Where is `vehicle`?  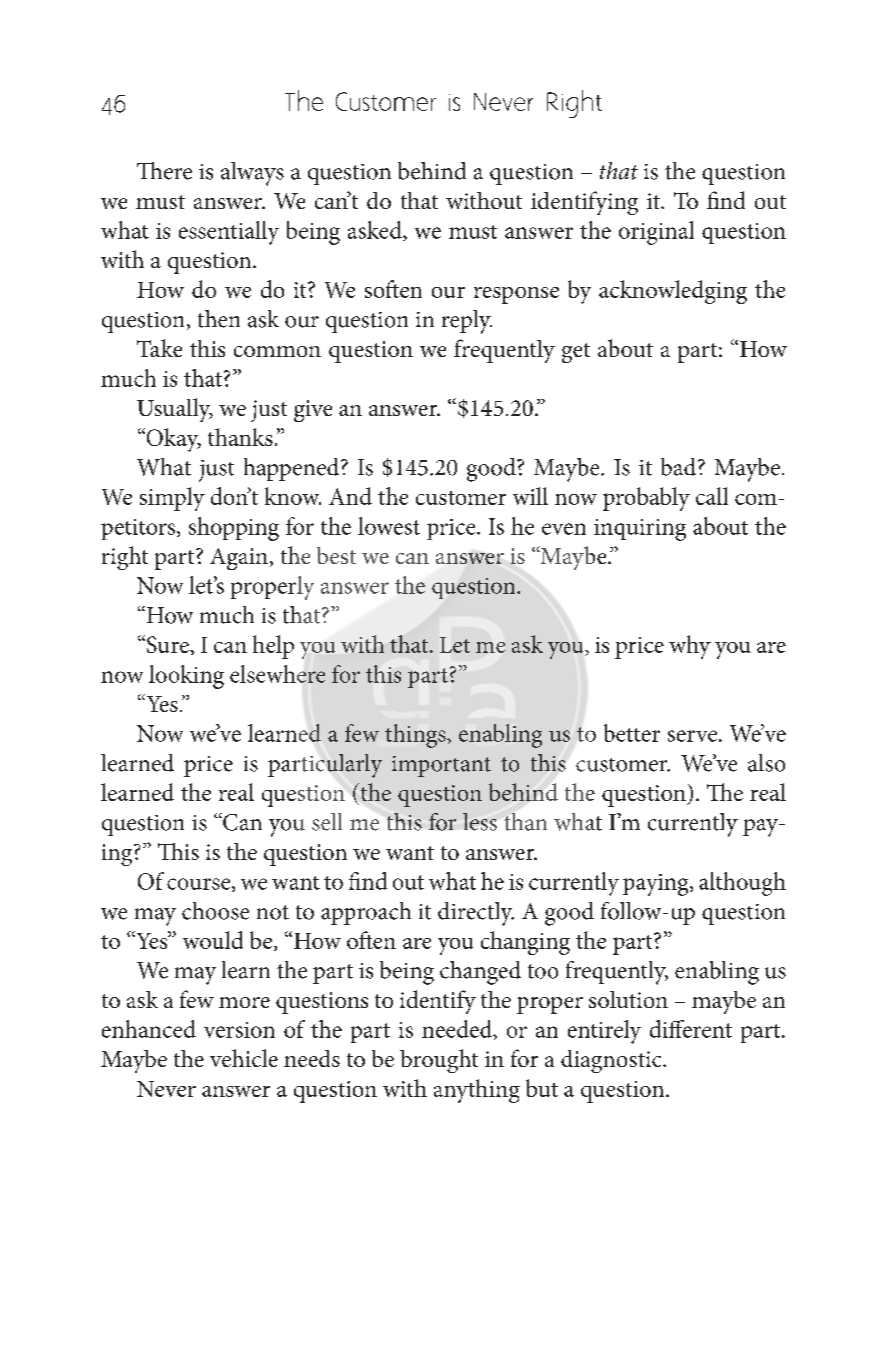 vehicle is located at coordinates (244, 1058).
